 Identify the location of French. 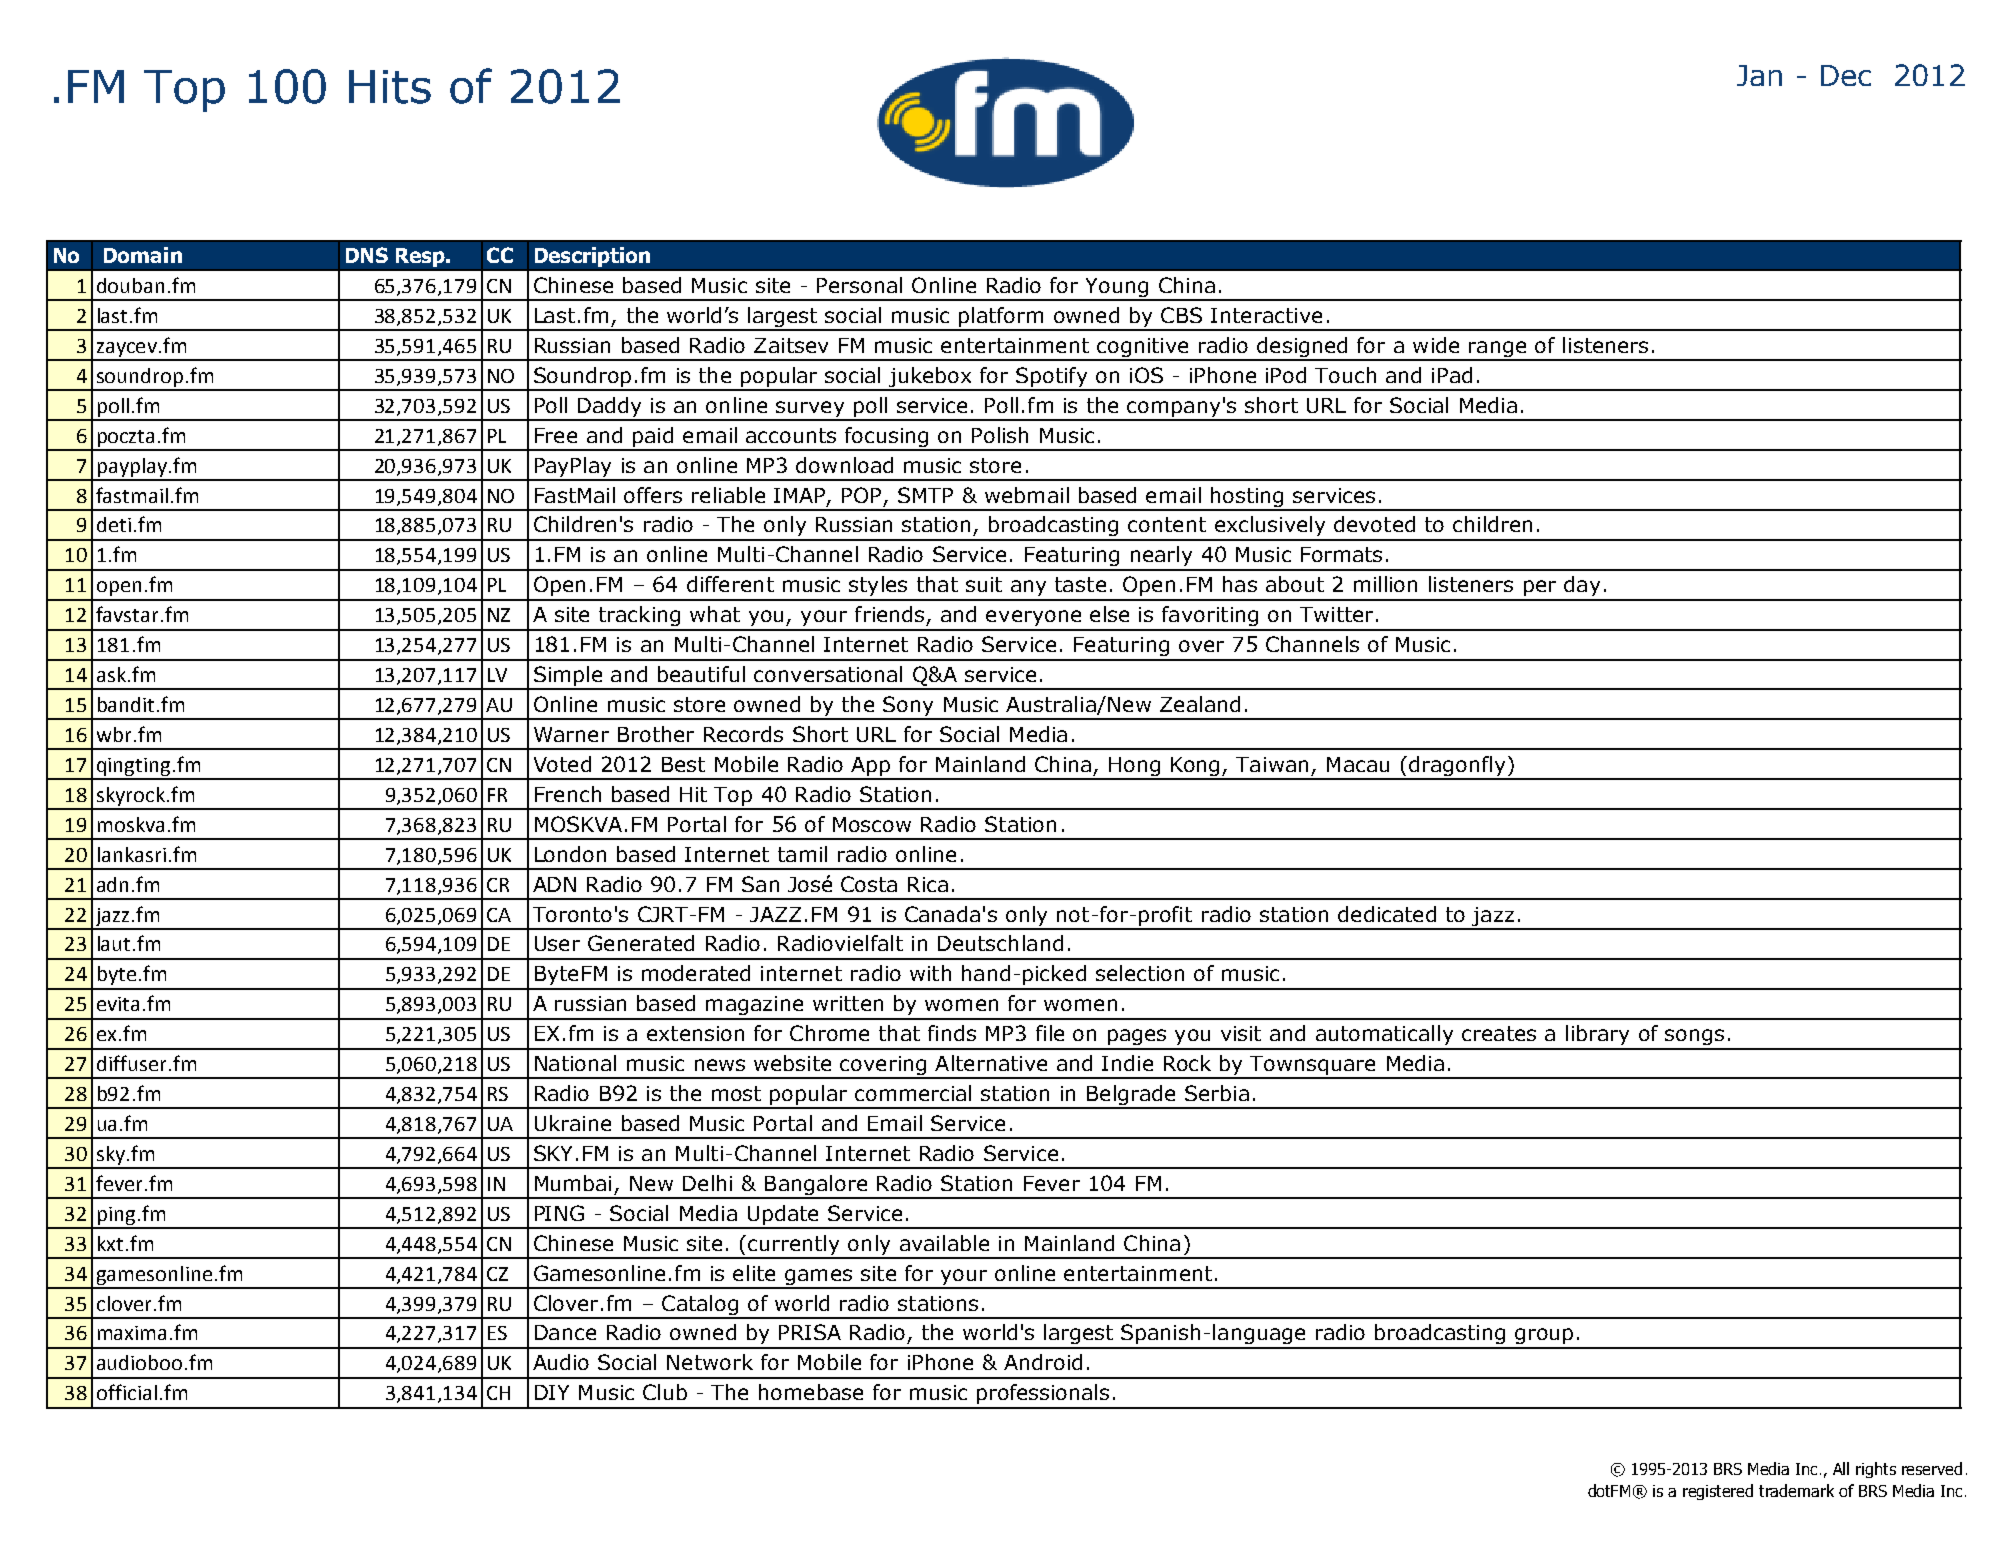
(568, 794).
